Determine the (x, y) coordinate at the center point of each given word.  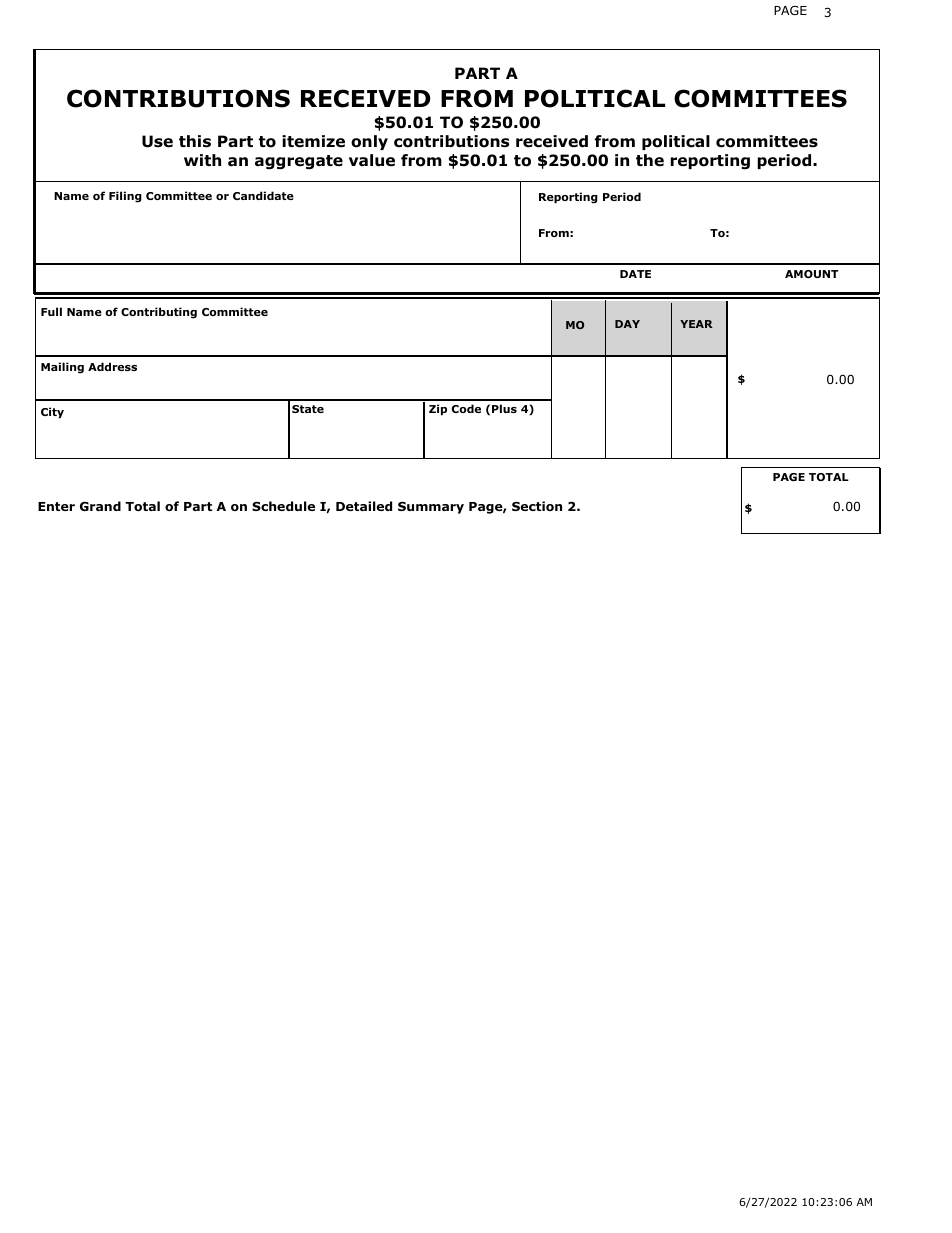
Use (157, 141)
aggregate (299, 162)
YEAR (696, 324)
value (372, 160)
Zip (438, 410)
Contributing (159, 313)
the (650, 160)
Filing (125, 197)
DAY (627, 324)
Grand (100, 506)
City (52, 413)
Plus (504, 408)
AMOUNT (811, 274)
